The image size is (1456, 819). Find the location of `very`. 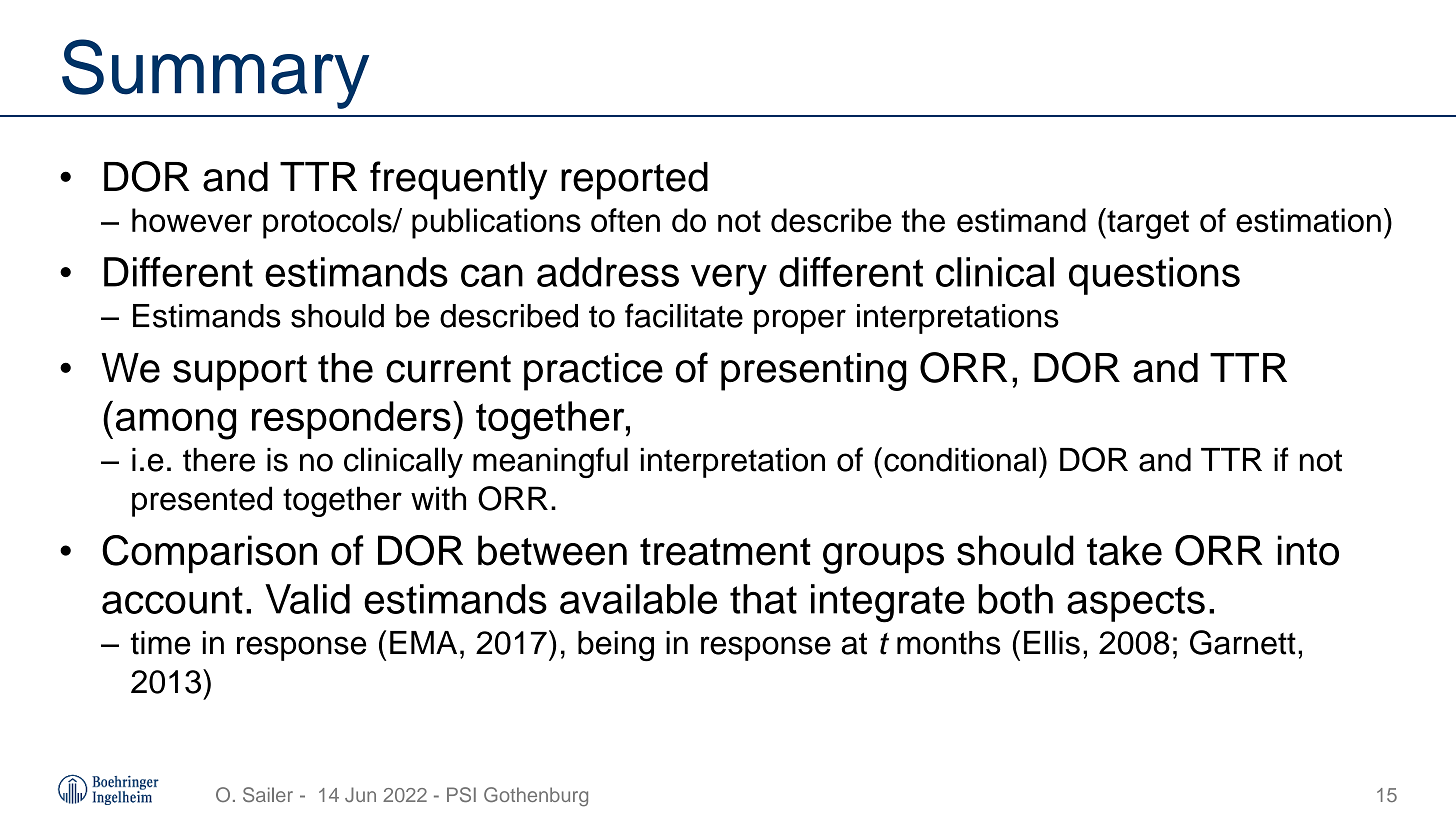

very is located at coordinates (729, 279).
